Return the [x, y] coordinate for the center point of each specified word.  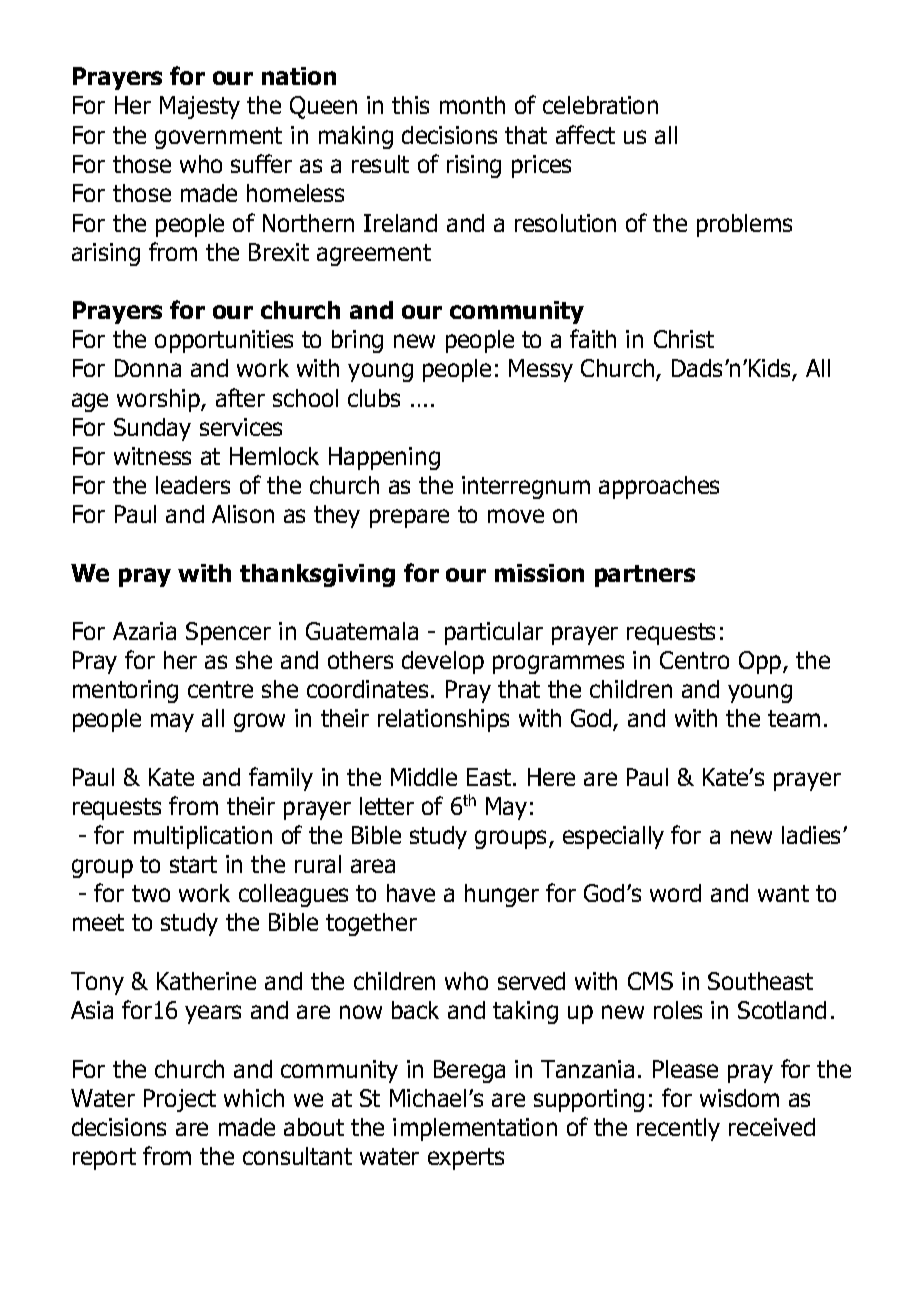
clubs [374, 398]
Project [180, 1100]
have [411, 893]
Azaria [144, 631]
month [472, 105]
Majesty [200, 107]
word [675, 893]
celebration [600, 105]
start [193, 864]
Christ [684, 339]
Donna [148, 368]
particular [494, 633]
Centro [694, 660]
